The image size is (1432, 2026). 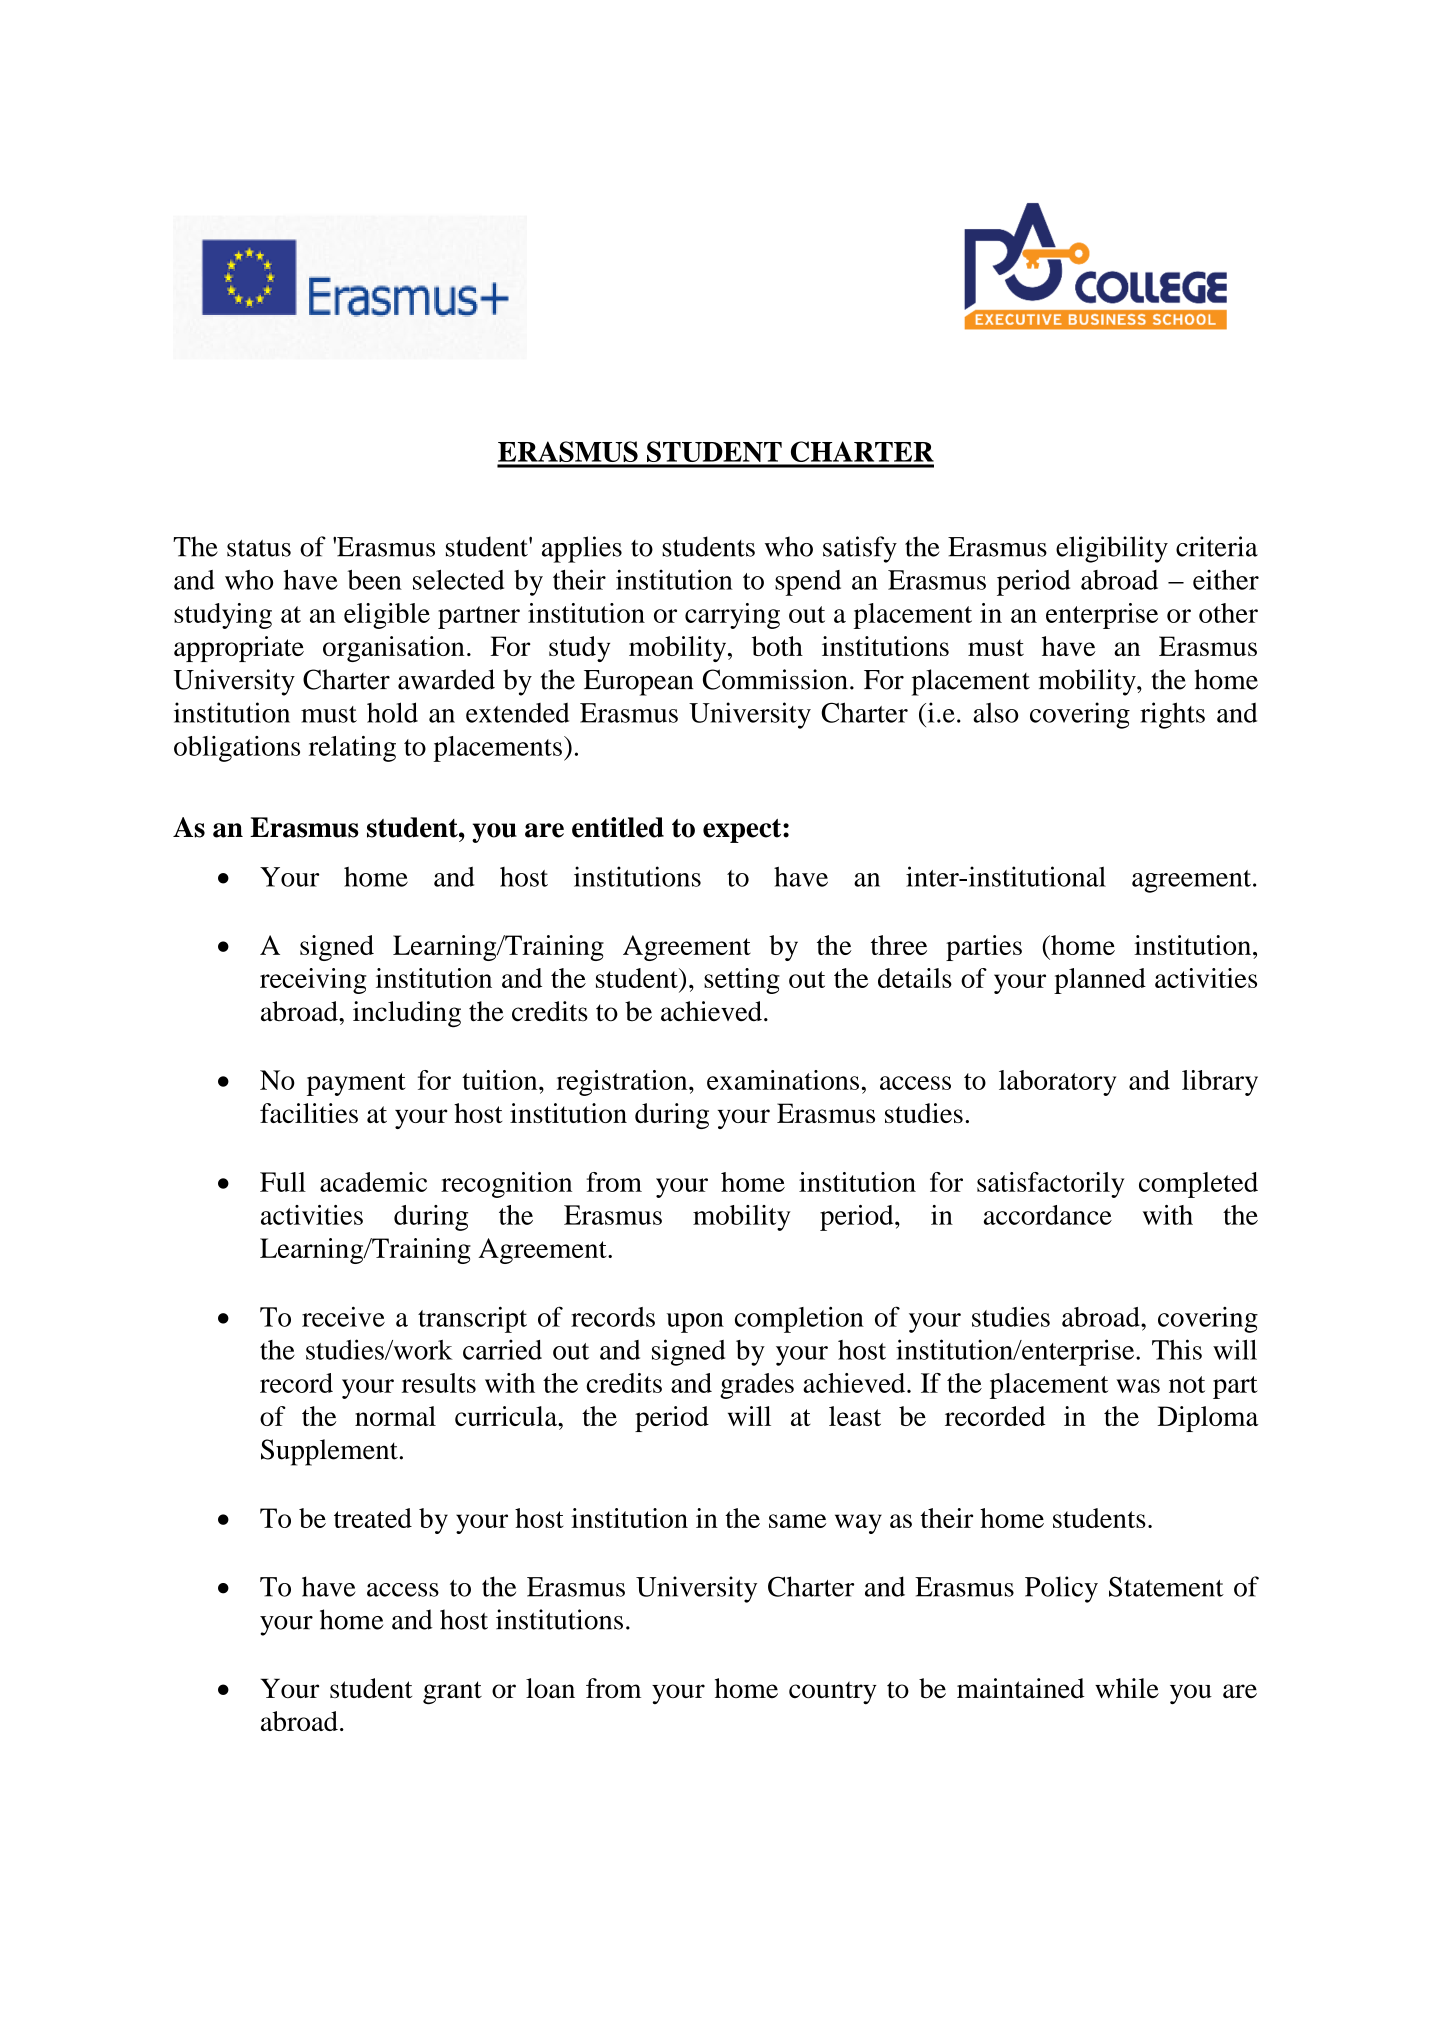 I want to click on been, so click(x=375, y=580).
